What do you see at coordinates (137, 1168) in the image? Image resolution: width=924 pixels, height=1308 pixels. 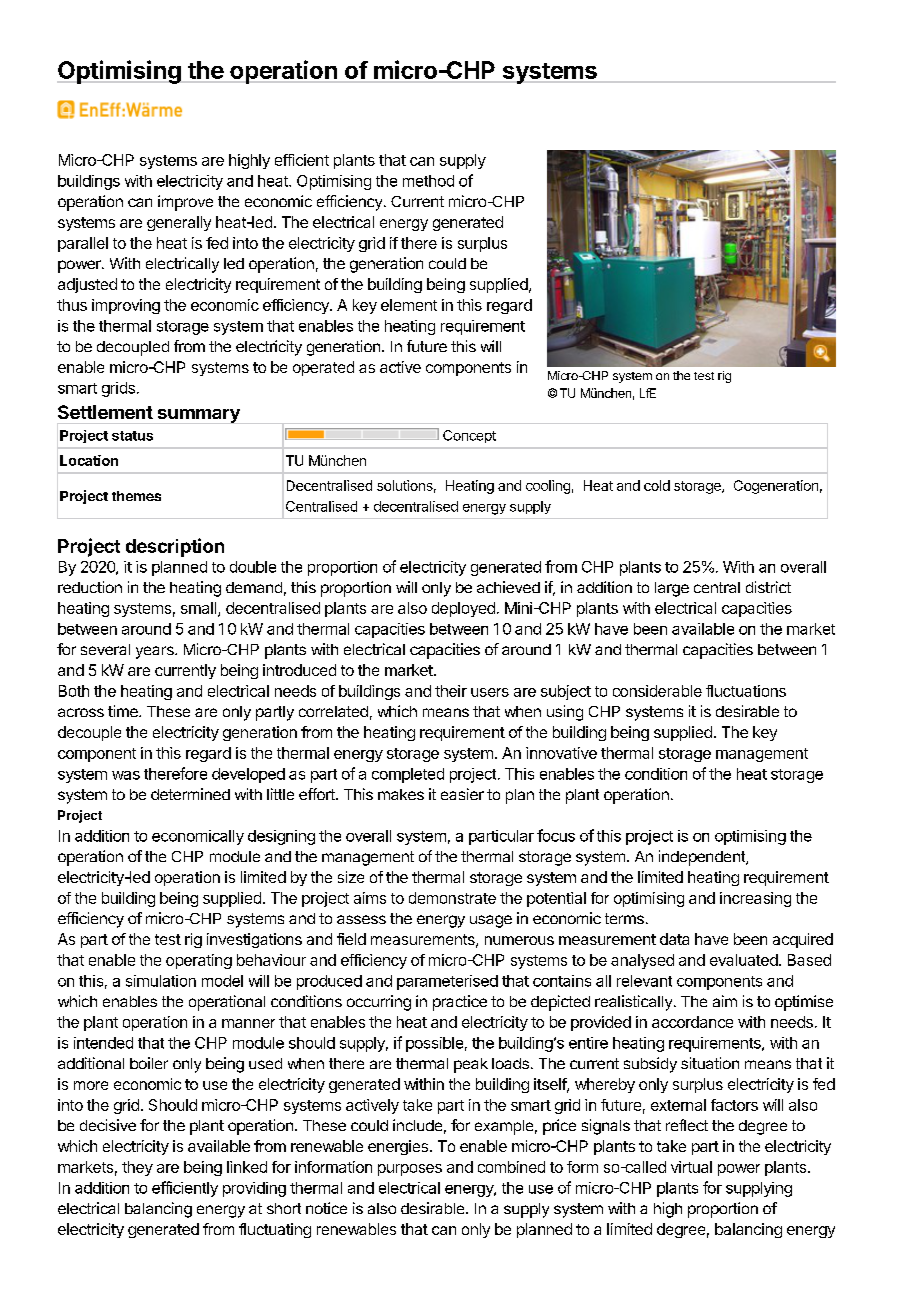 I see `they` at bounding box center [137, 1168].
